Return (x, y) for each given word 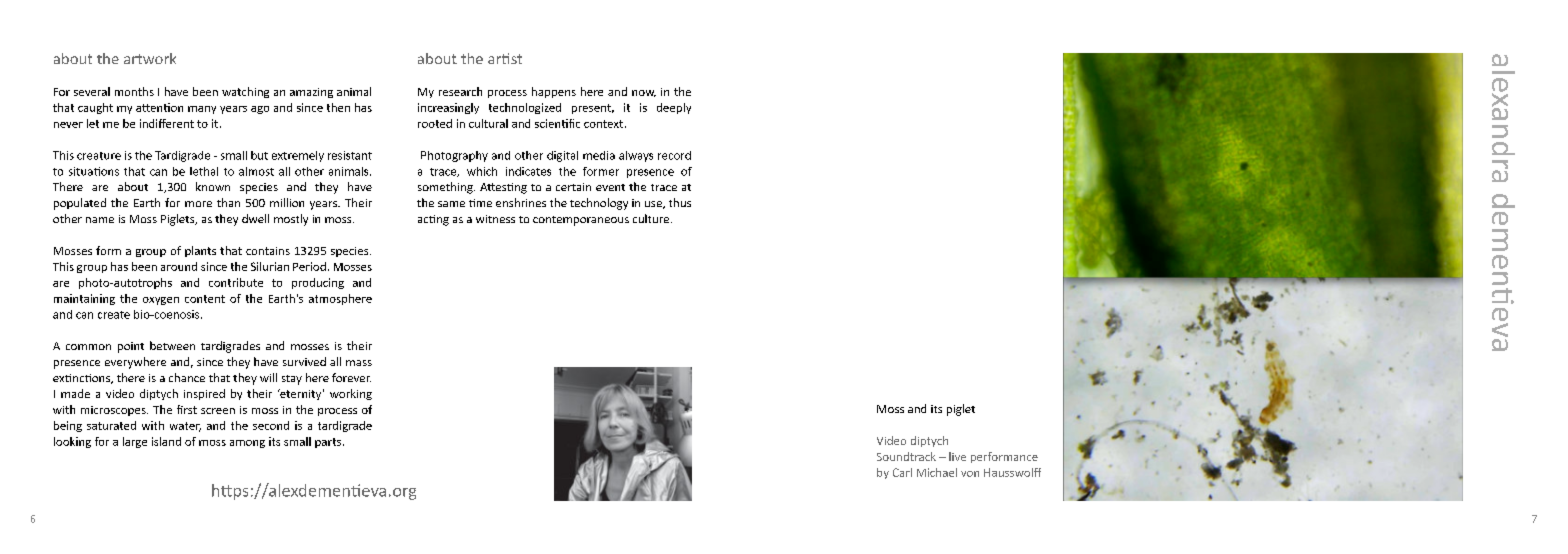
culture (651, 218)
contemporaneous (581, 221)
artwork (150, 58)
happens (554, 92)
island (166, 441)
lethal (204, 171)
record (674, 155)
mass (359, 363)
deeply (674, 108)
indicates (528, 171)
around (179, 266)
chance (187, 377)
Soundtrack (906, 456)
